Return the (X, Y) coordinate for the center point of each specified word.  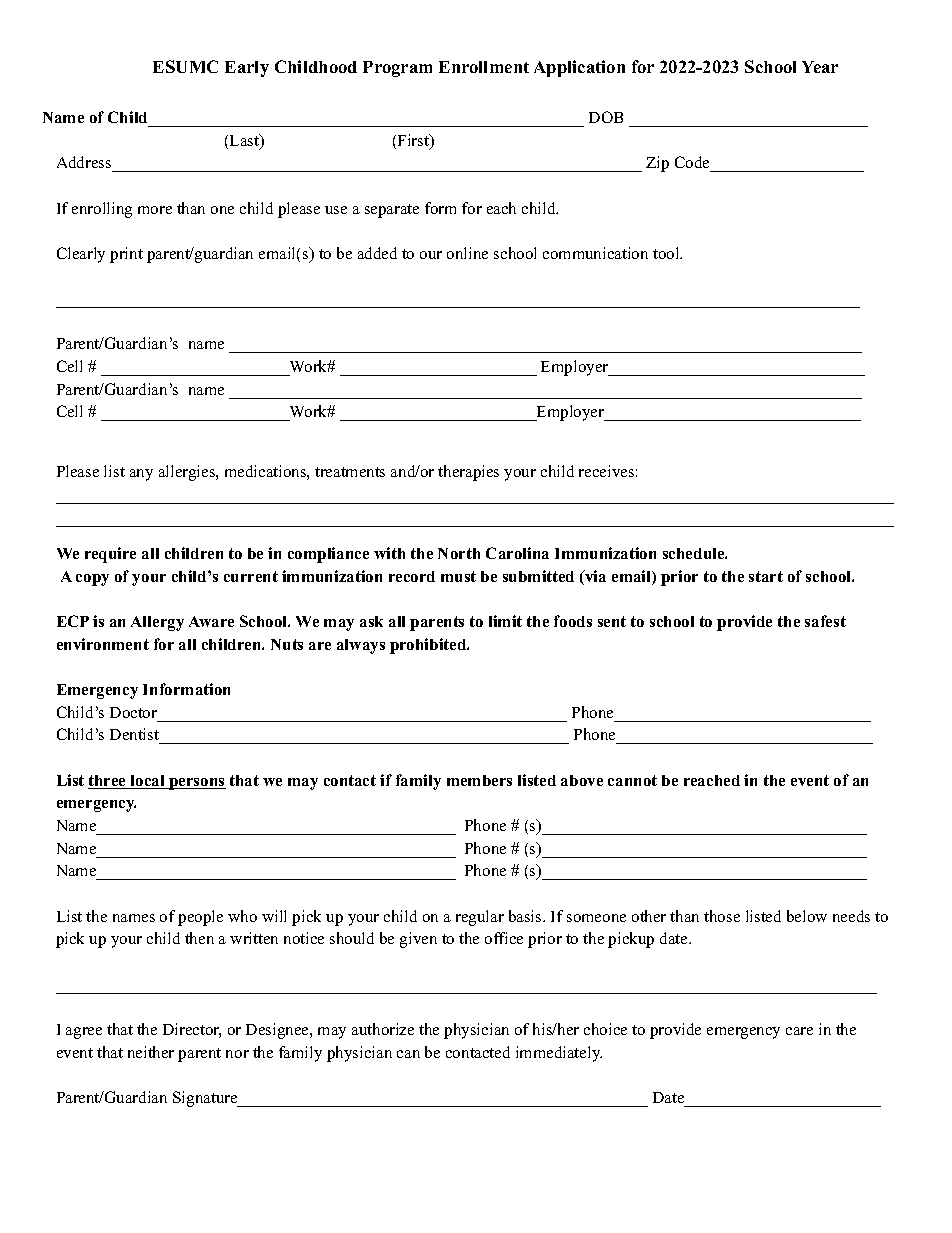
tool (667, 253)
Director (192, 1030)
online (467, 253)
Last (246, 141)
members (479, 780)
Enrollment (484, 67)
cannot (632, 780)
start (766, 576)
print (126, 255)
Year (820, 67)
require (110, 555)
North (459, 553)
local (148, 782)
